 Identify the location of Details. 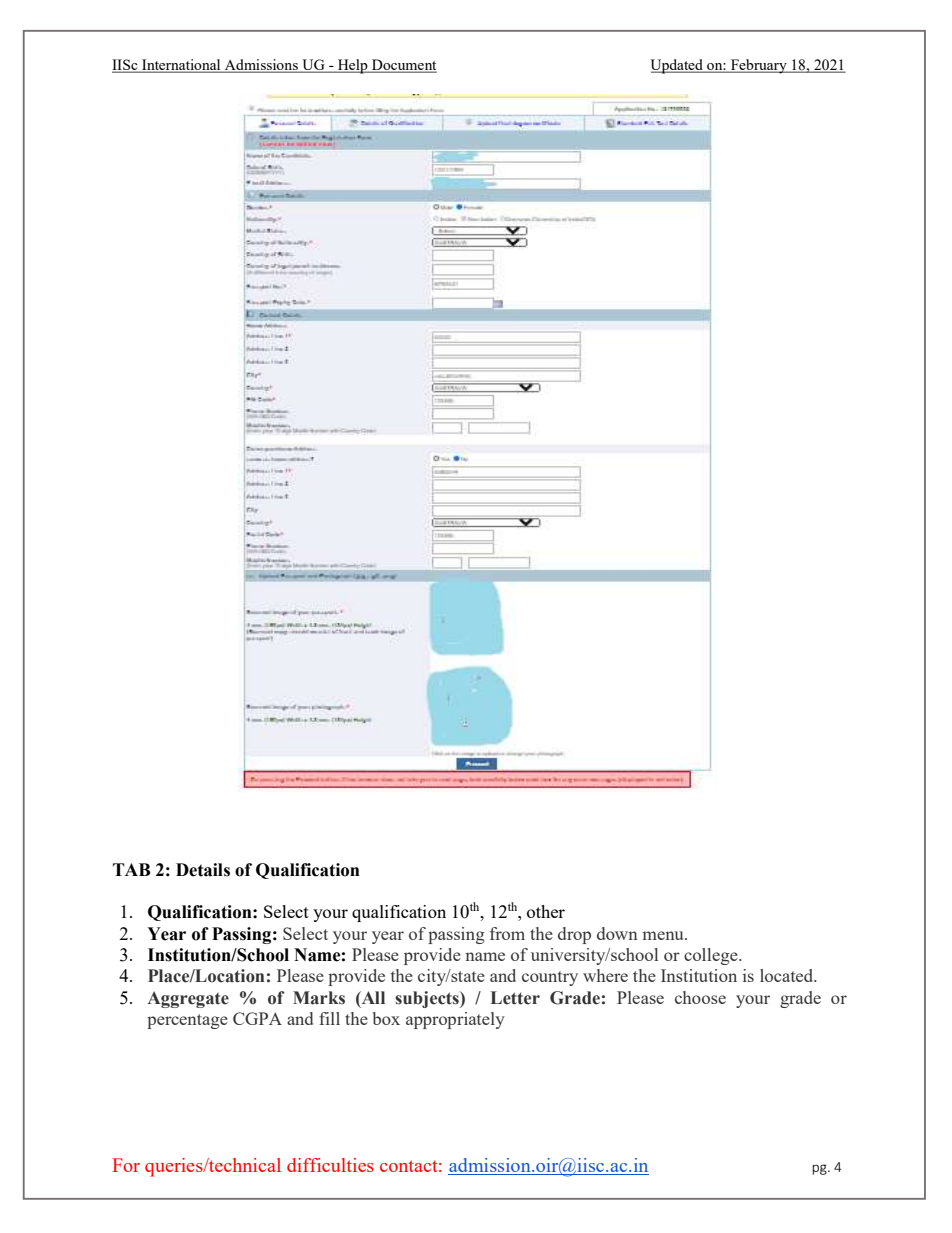
(203, 870).
